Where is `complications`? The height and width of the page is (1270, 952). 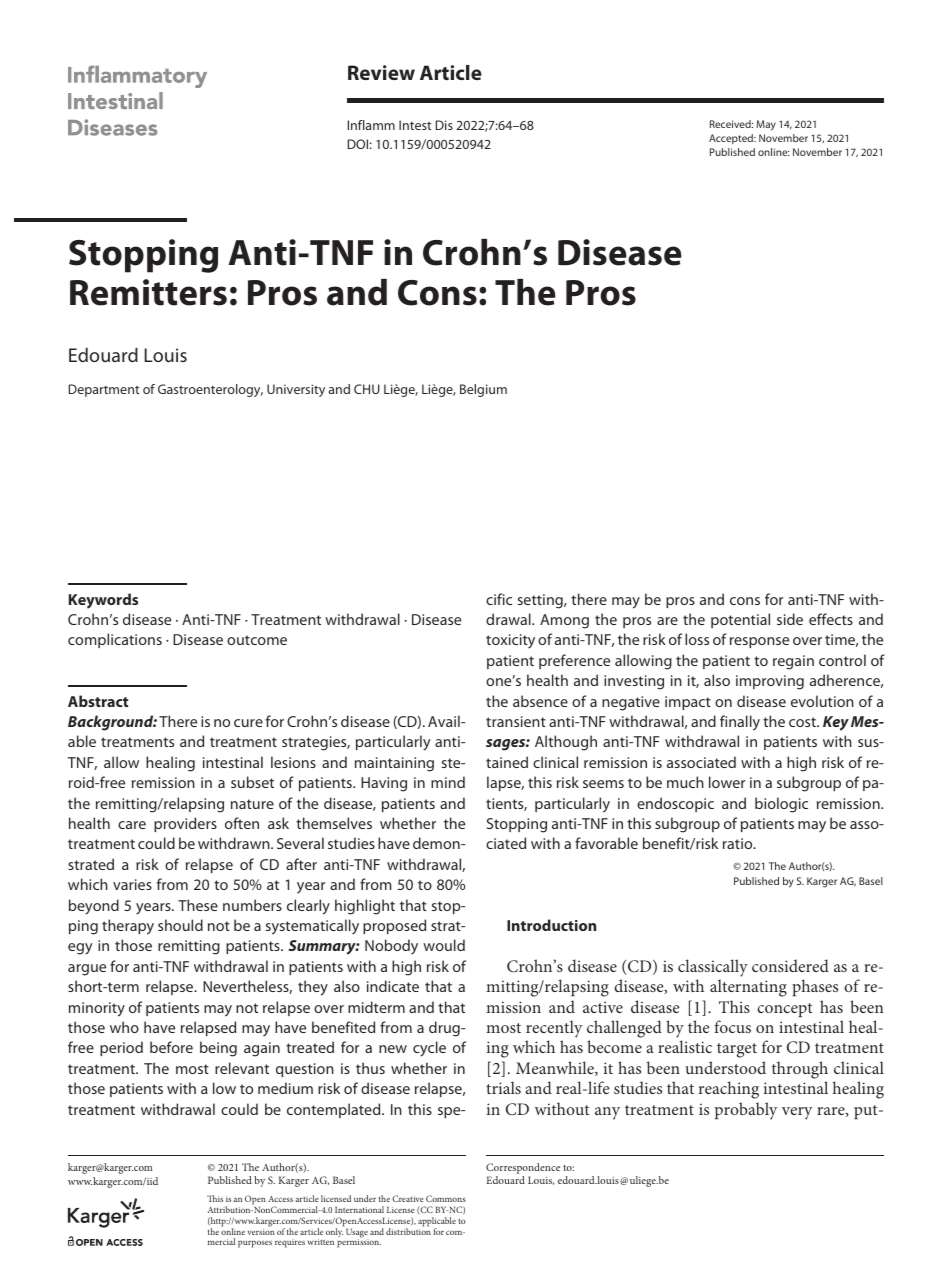 complications is located at coordinates (115, 640).
